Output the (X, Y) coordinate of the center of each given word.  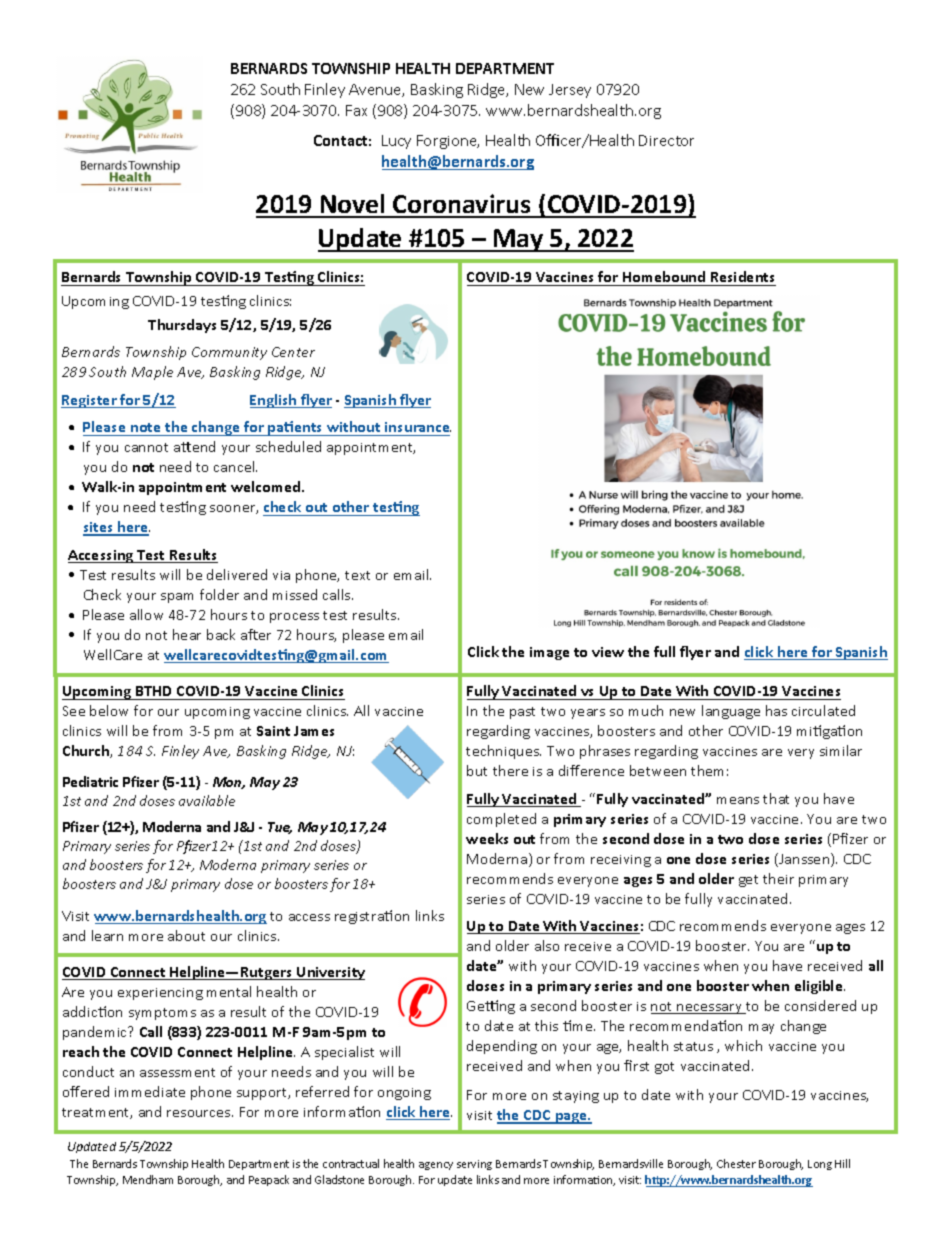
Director (666, 140)
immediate (150, 1091)
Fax (356, 110)
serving (474, 1165)
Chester (736, 1163)
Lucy (396, 142)
